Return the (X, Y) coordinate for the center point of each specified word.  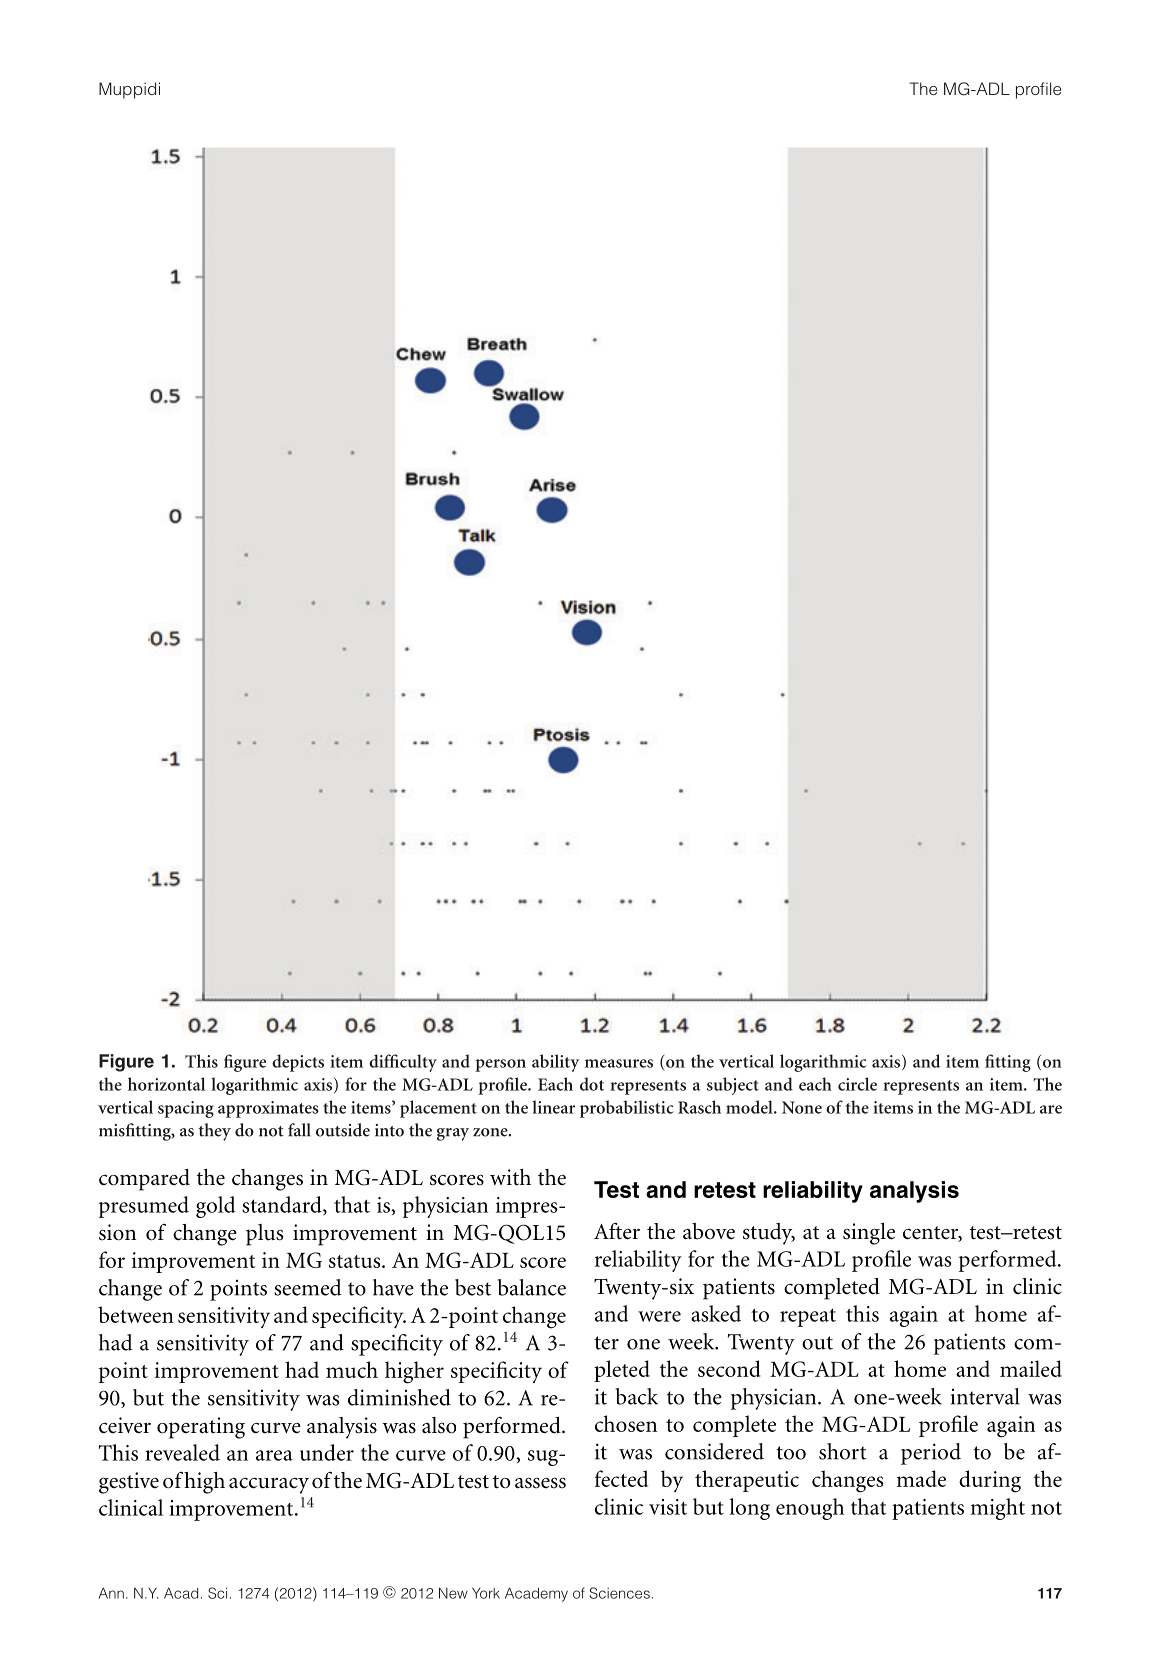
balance (531, 1287)
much (352, 1369)
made (921, 1478)
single (869, 1234)
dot (592, 1084)
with (510, 1177)
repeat (808, 1317)
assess (540, 1483)
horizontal (166, 1084)
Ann (111, 1593)
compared (144, 1180)
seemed (308, 1287)
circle (857, 1084)
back (636, 1396)
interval (985, 1396)
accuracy (269, 1485)
